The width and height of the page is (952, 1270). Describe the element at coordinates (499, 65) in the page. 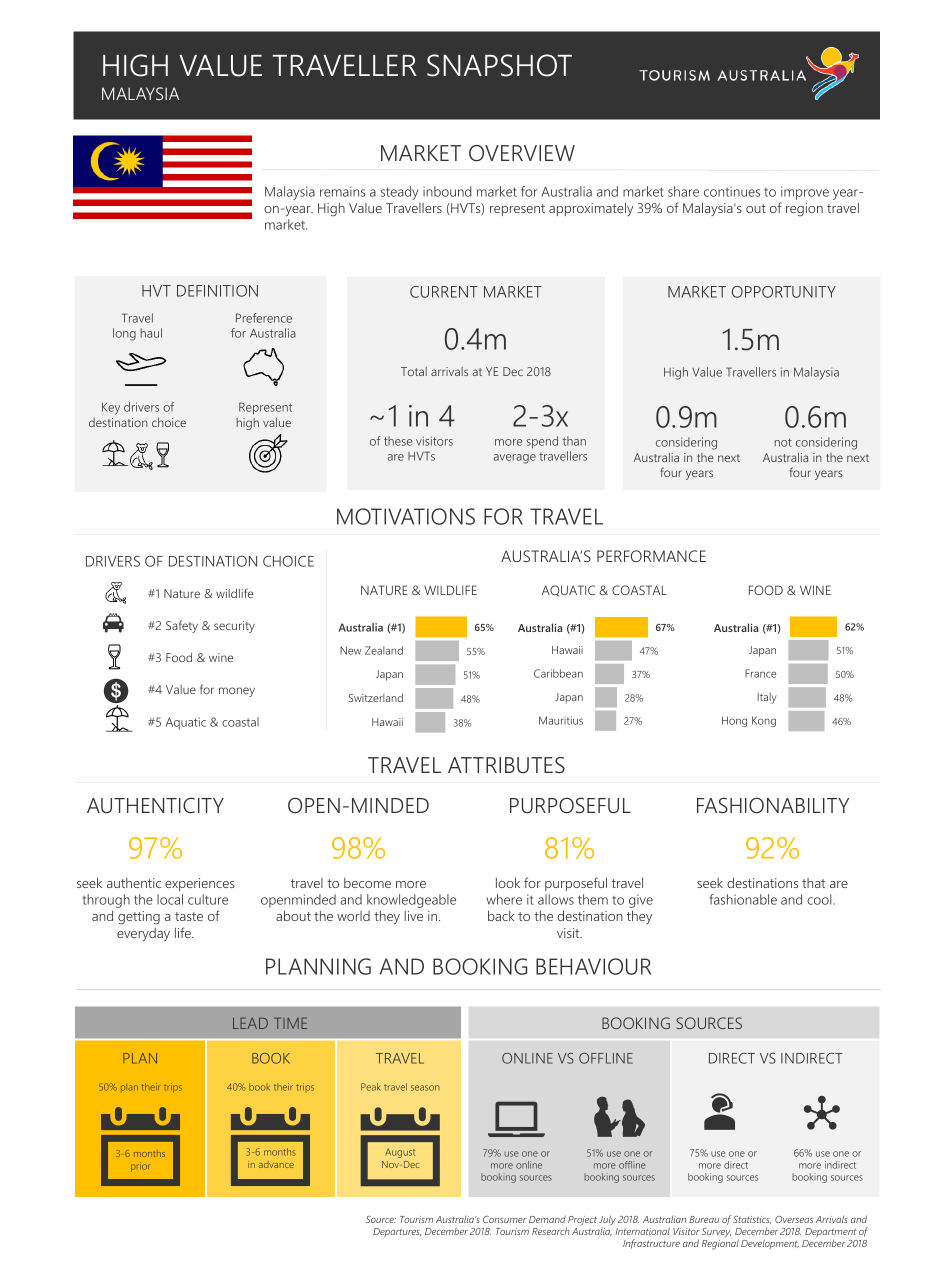

I see `SNAPSHOT` at that location.
